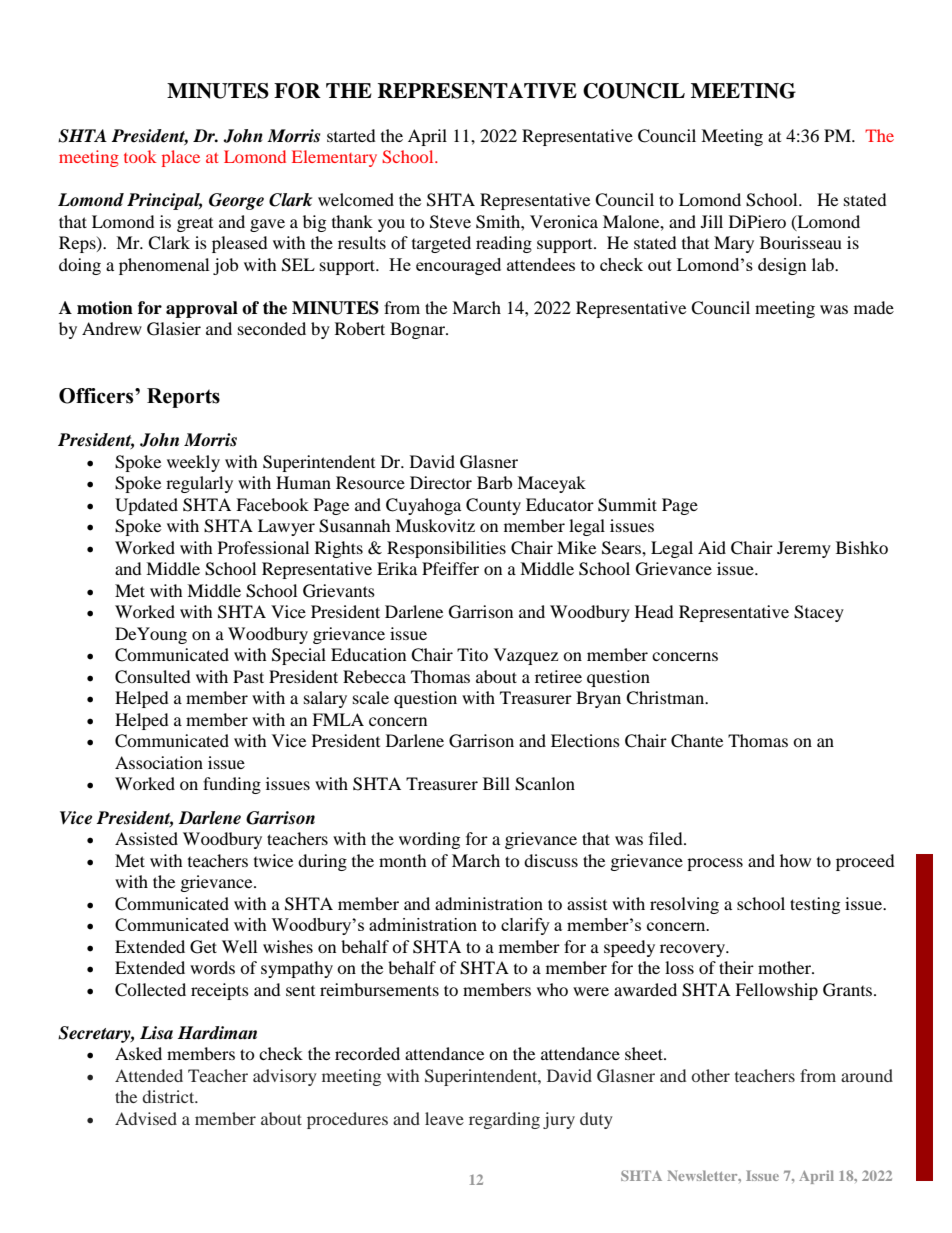 This document has width=952, height=1233. What do you see at coordinates (450, 222) in the document?
I see `Steve` at bounding box center [450, 222].
